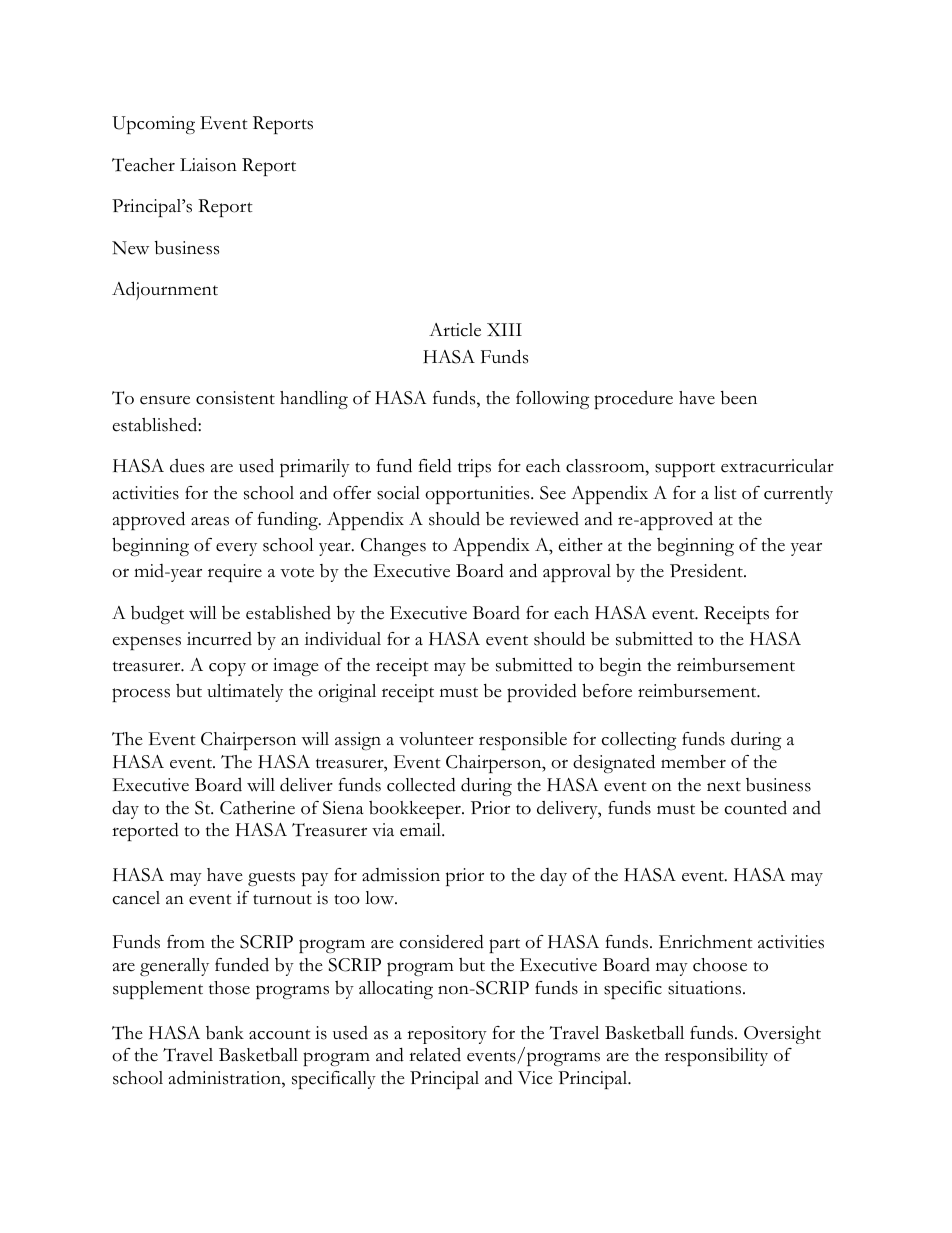 This screenshot has width=952, height=1233. Describe the element at coordinates (504, 329) in the screenshot. I see `XIII` at that location.
